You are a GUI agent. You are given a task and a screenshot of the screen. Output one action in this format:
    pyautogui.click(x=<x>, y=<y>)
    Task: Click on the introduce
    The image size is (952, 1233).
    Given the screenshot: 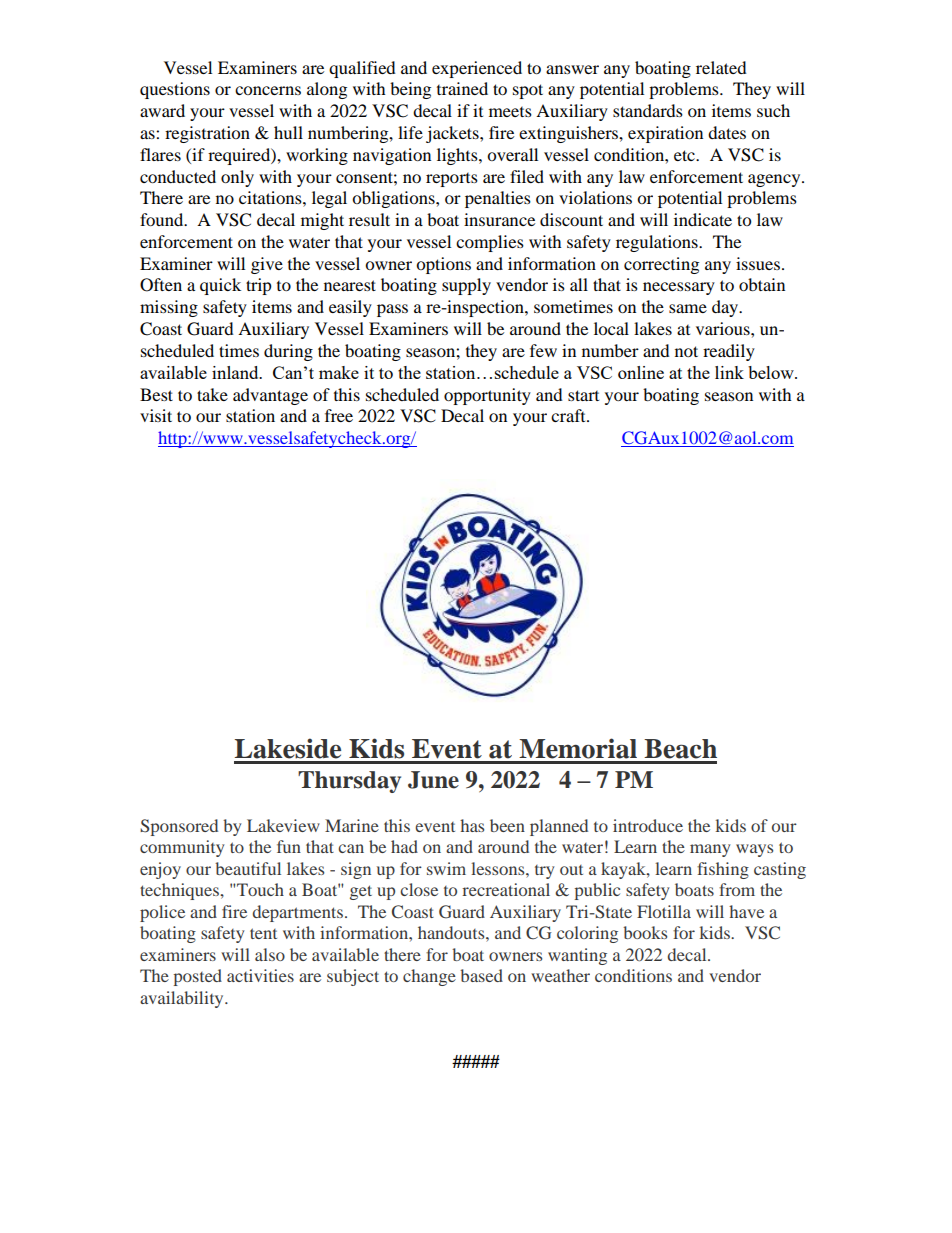 What is the action you would take?
    pyautogui.click(x=648, y=825)
